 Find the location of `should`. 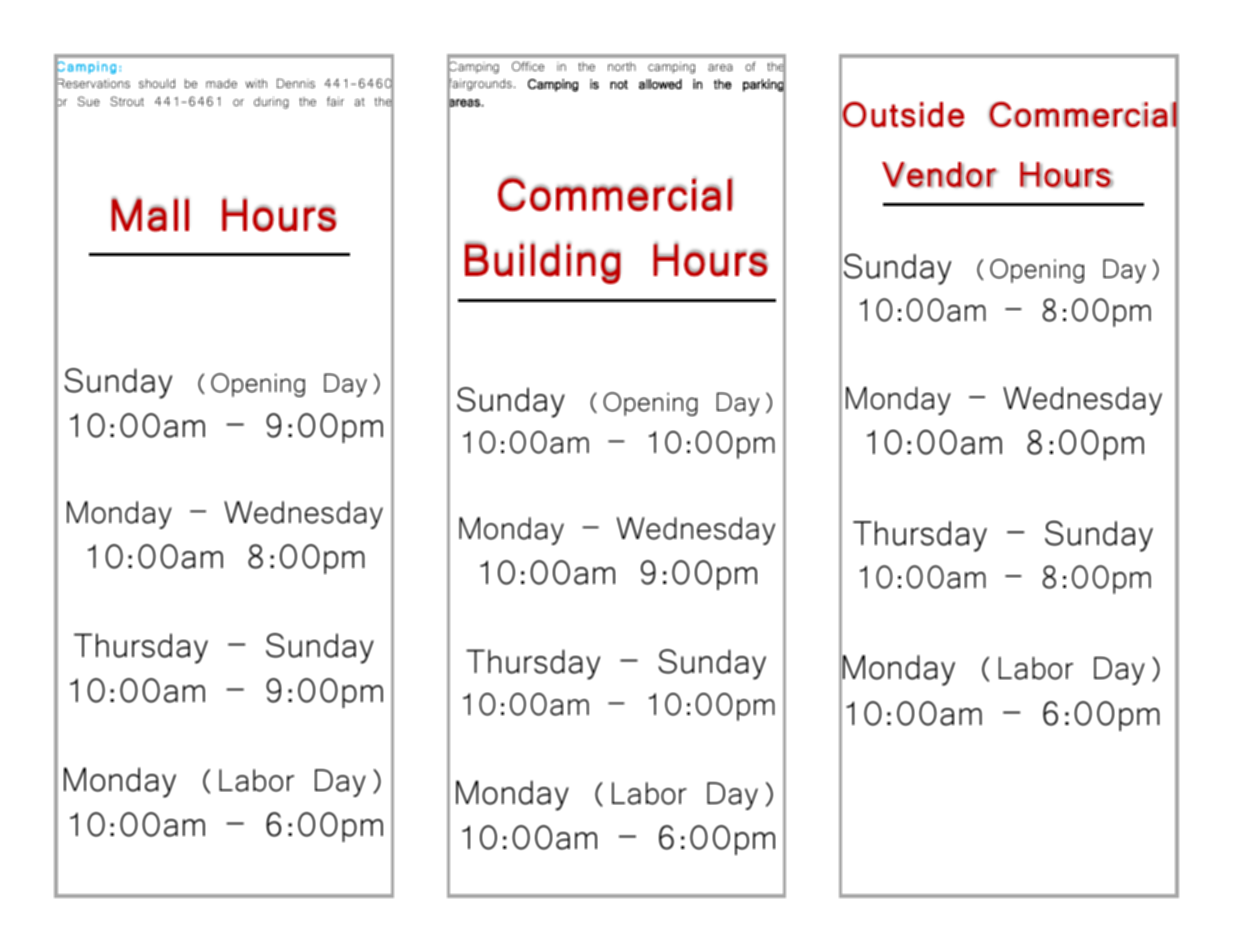

should is located at coordinates (157, 83).
